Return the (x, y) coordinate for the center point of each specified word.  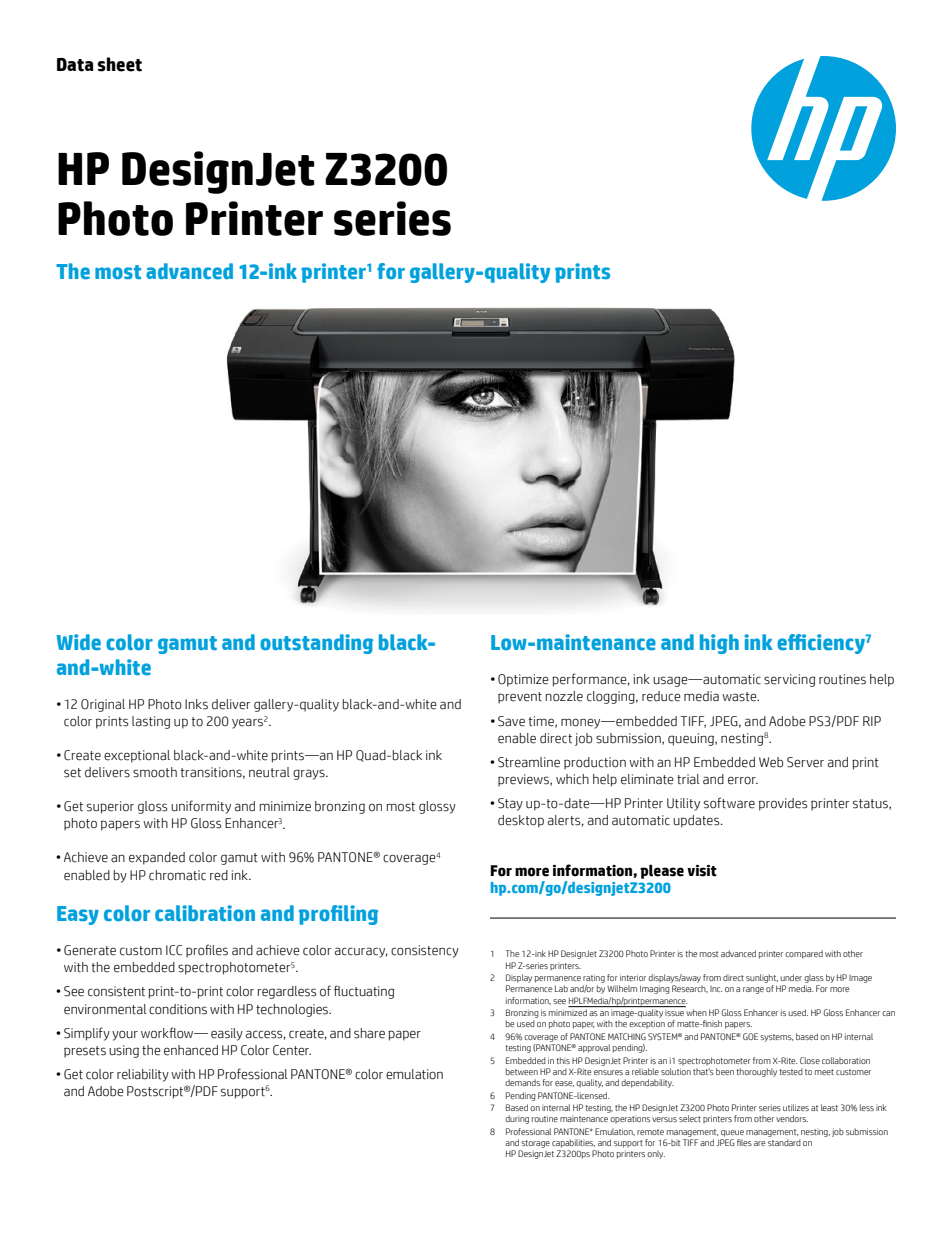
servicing (790, 680)
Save (511, 721)
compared (804, 954)
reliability (143, 1075)
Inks (196, 704)
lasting (151, 722)
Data (75, 65)
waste (740, 697)
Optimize (523, 680)
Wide (79, 642)
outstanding (316, 644)
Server (805, 762)
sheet (120, 64)
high (719, 644)
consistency (425, 951)
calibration (205, 913)
